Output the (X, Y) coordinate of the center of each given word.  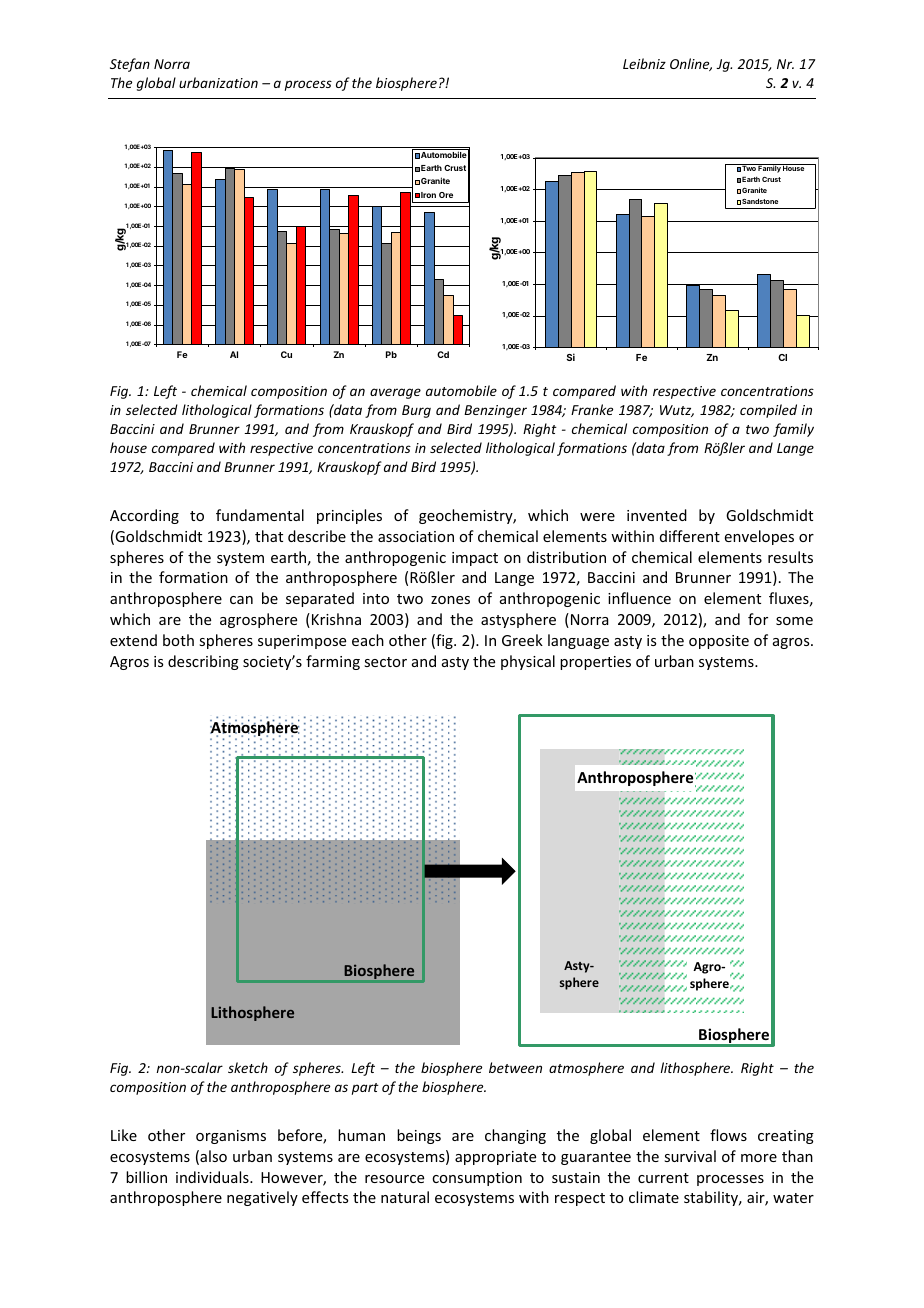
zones (450, 600)
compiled (768, 411)
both (178, 640)
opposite (719, 642)
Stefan (130, 65)
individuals (213, 1177)
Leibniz (644, 63)
